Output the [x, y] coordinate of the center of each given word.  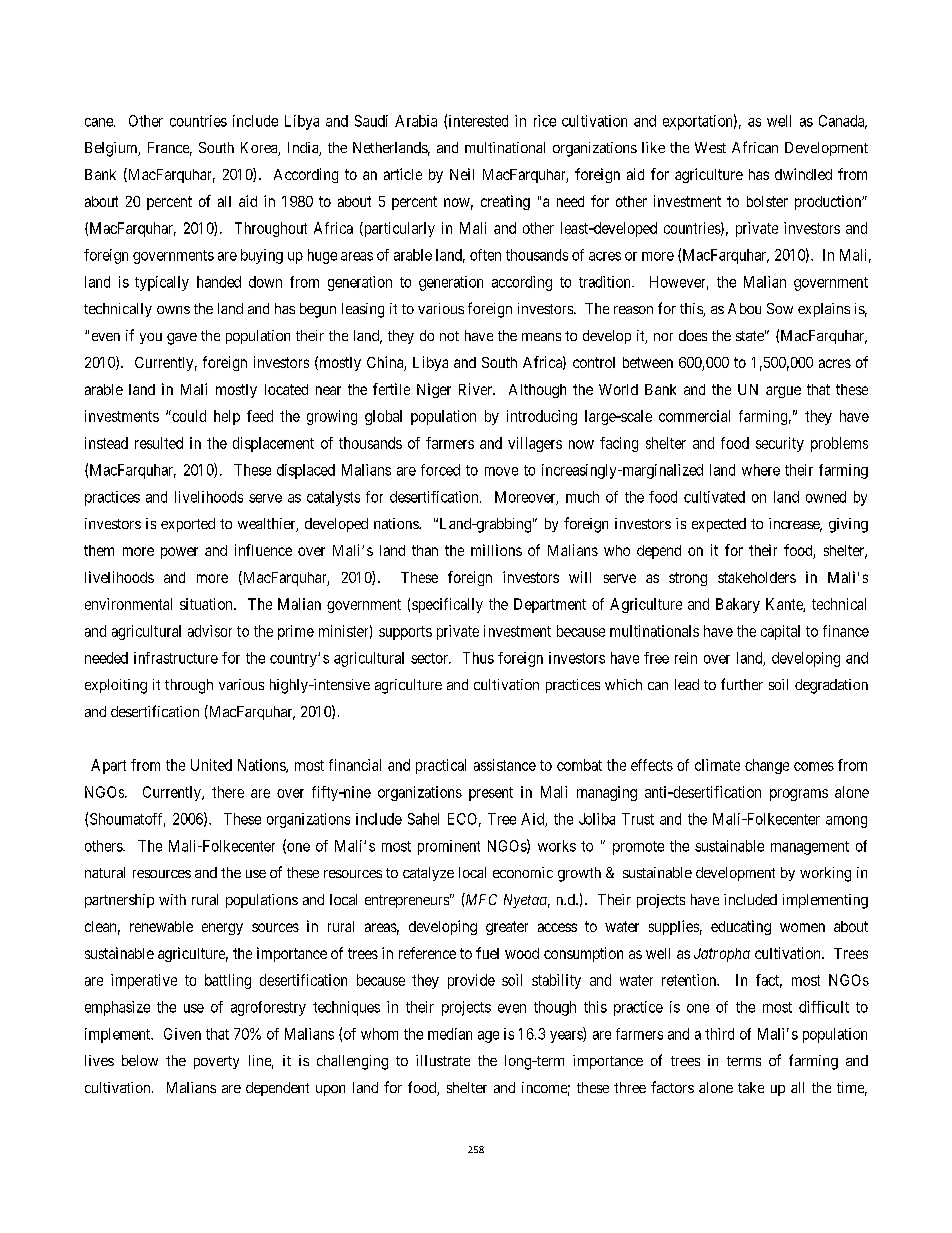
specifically [447, 605]
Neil [462, 174]
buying [262, 256]
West [710, 147]
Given [182, 1034]
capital [780, 632]
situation [207, 604]
